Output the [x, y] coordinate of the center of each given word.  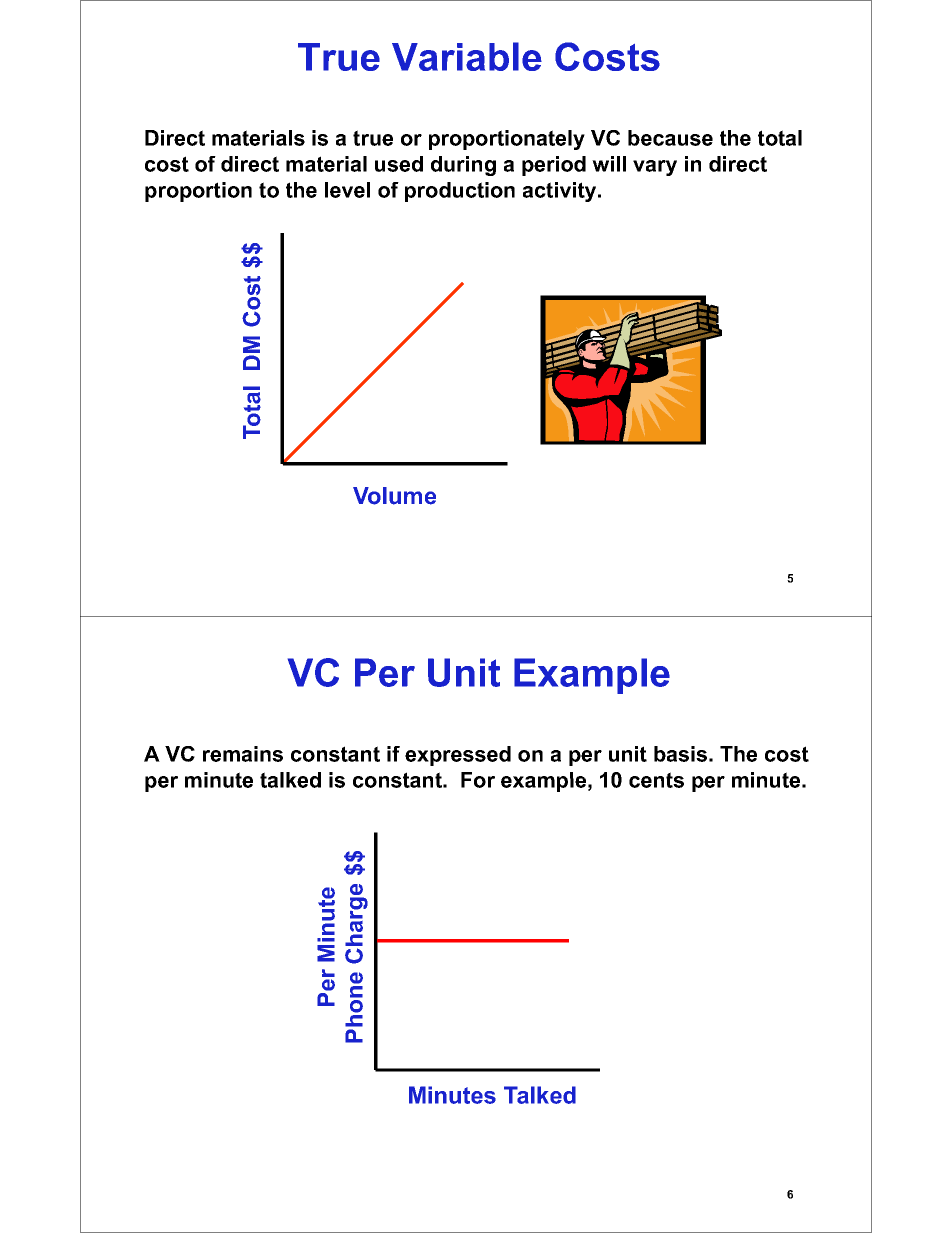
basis [680, 754]
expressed [458, 756]
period [554, 166]
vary [655, 168]
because [670, 138]
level [347, 190]
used [399, 164]
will [609, 164]
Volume [394, 496]
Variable [467, 56]
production [460, 192]
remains [243, 754]
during [463, 166]
